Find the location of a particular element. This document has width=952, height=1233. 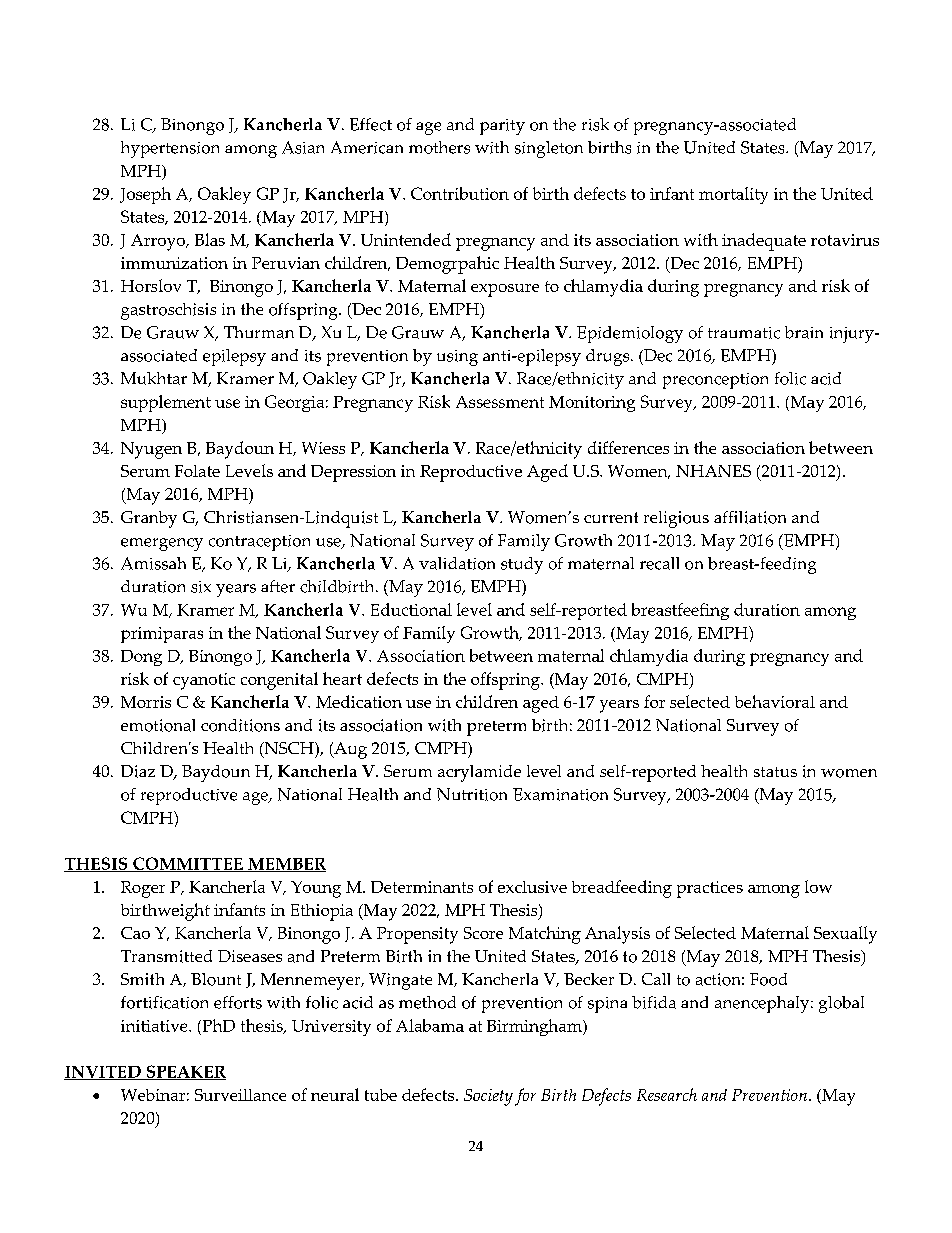

affiliation is located at coordinates (750, 517).
